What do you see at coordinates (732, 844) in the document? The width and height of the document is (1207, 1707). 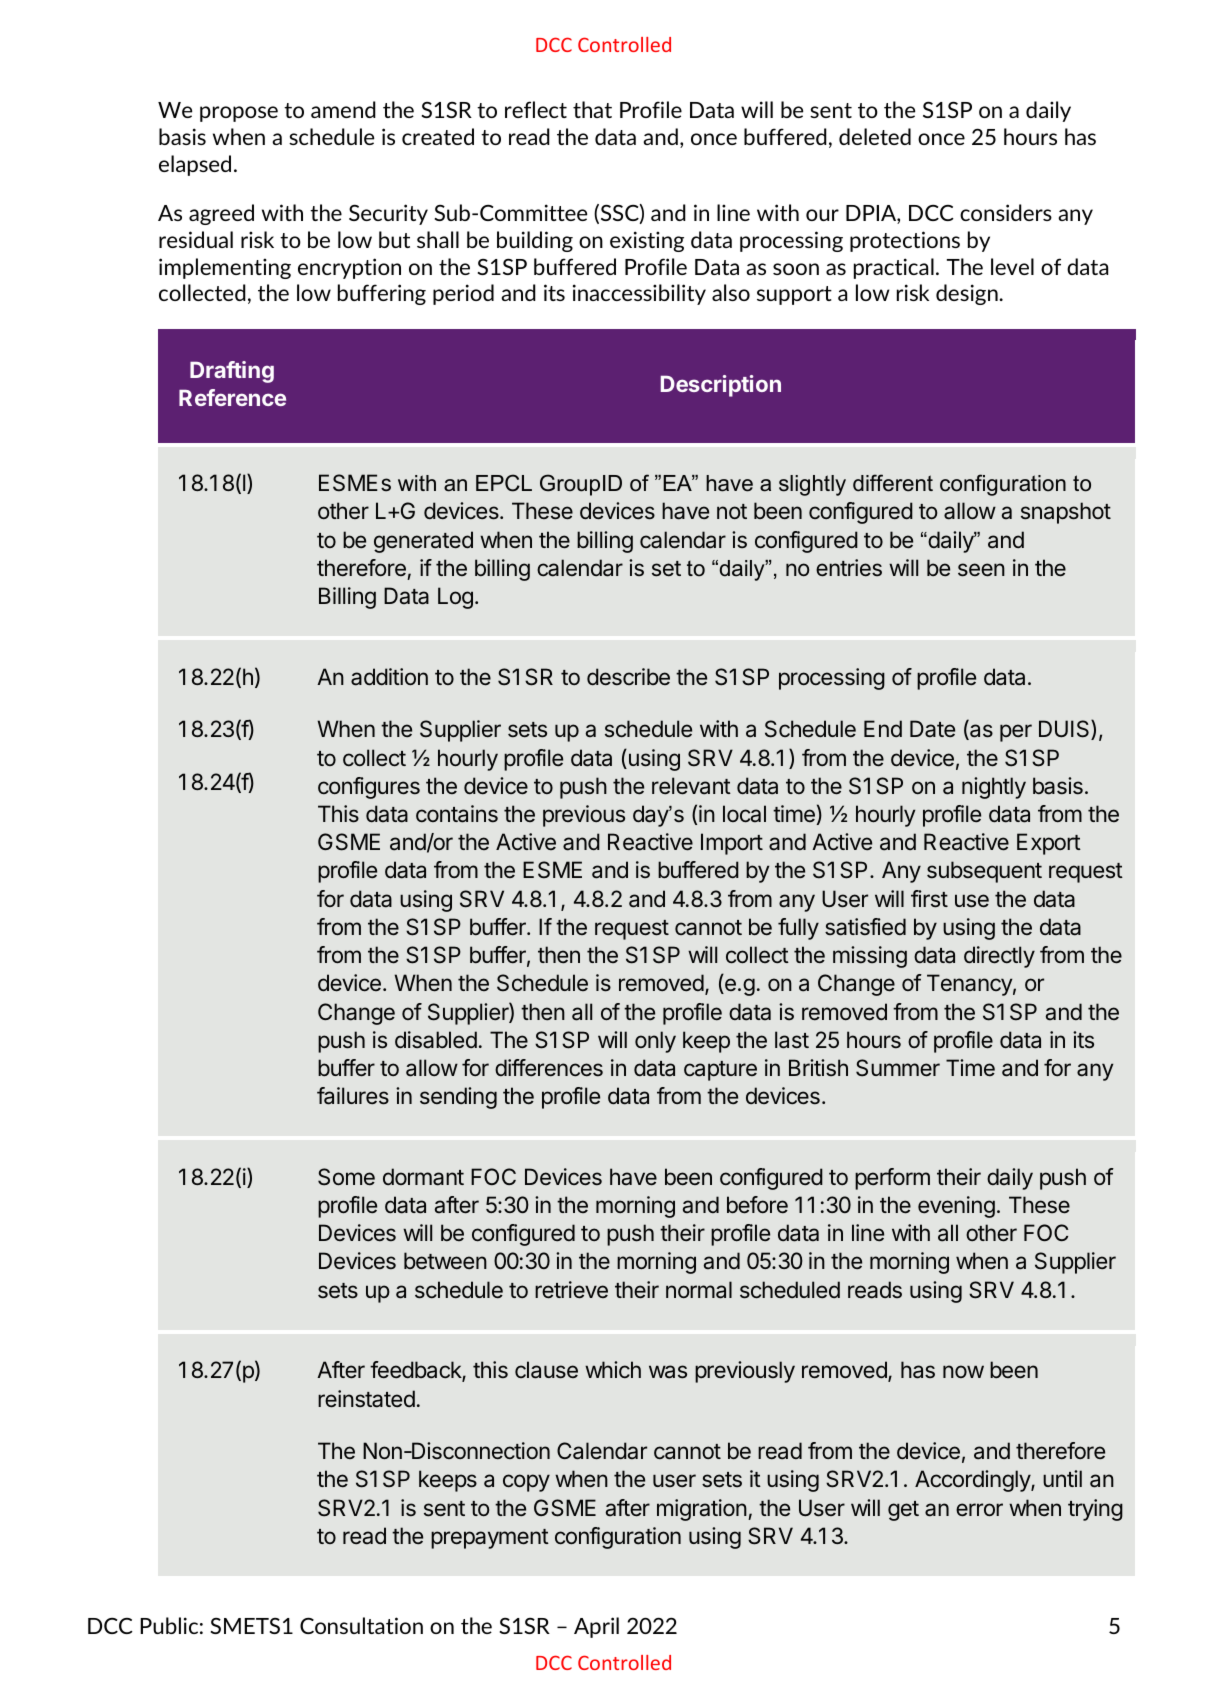 I see `Import` at bounding box center [732, 844].
